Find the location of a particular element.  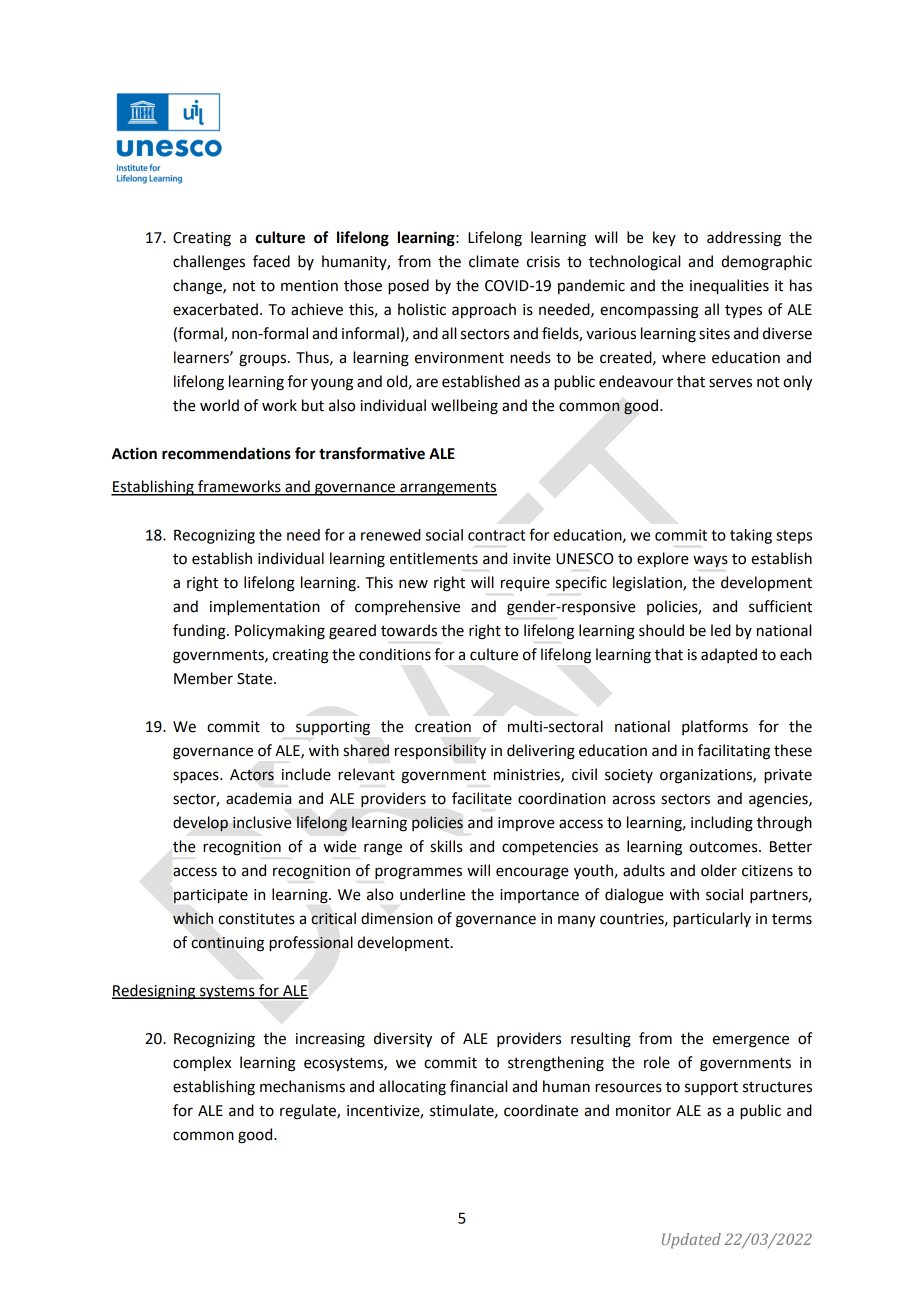

challenges is located at coordinates (209, 263).
